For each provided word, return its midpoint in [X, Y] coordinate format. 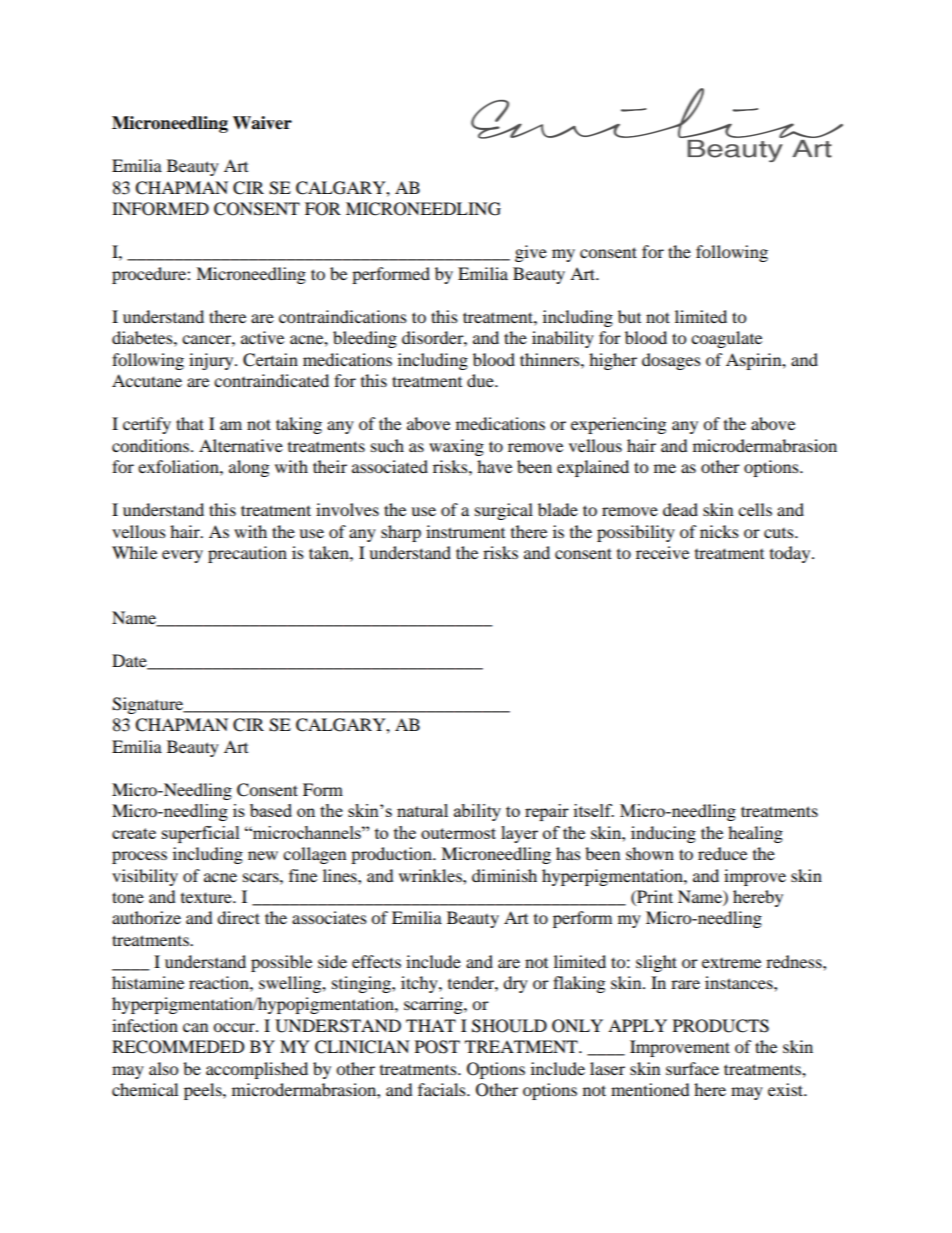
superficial [201, 834]
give [531, 253]
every [182, 556]
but [629, 316]
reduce [722, 853]
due [481, 380]
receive [662, 552]
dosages [671, 361]
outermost [458, 833]
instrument [465, 531]
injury [212, 361]
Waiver [262, 123]
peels [204, 1091]
